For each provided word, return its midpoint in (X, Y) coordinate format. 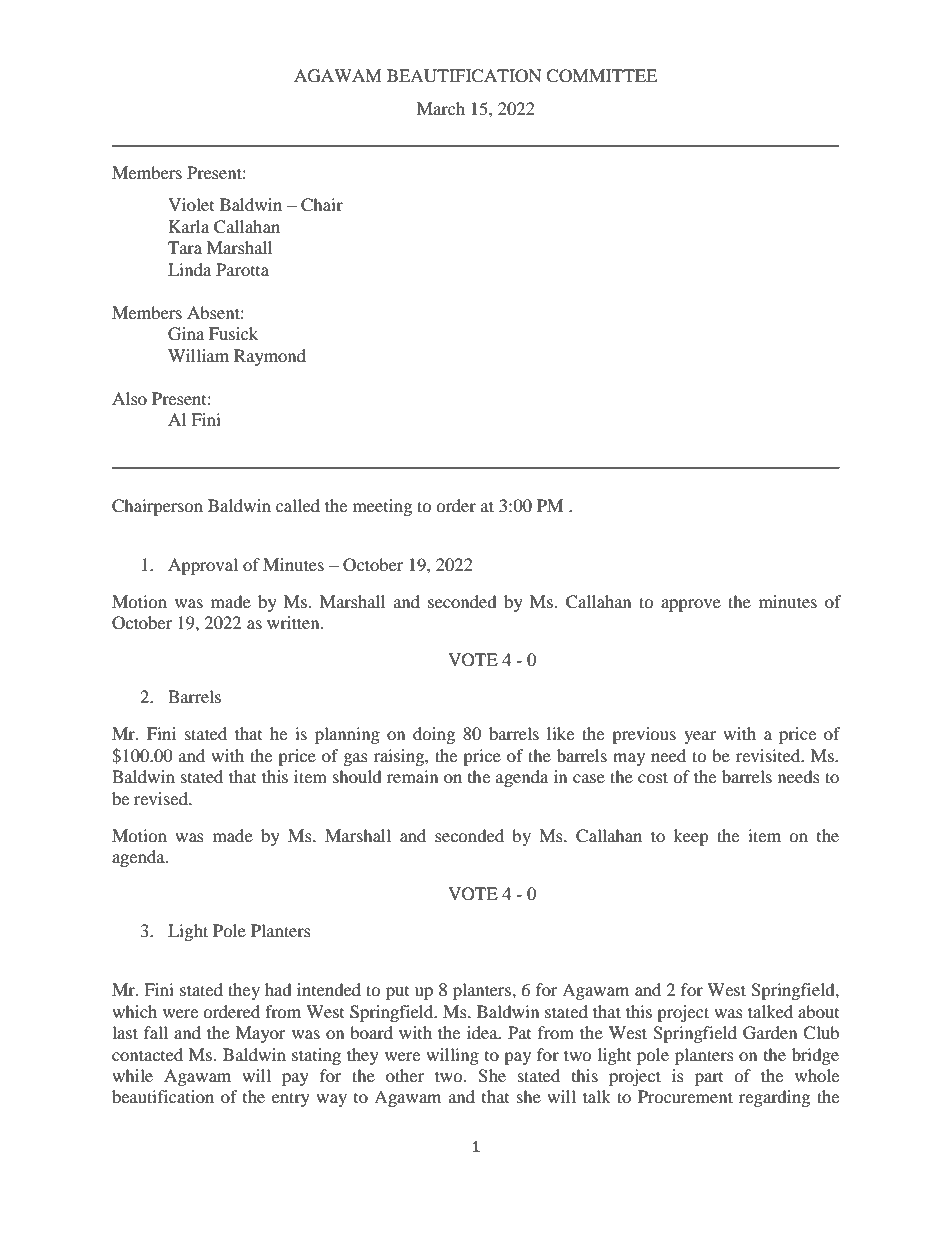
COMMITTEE (601, 76)
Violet (191, 204)
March (441, 108)
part (709, 1079)
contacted (147, 1054)
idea (483, 1032)
